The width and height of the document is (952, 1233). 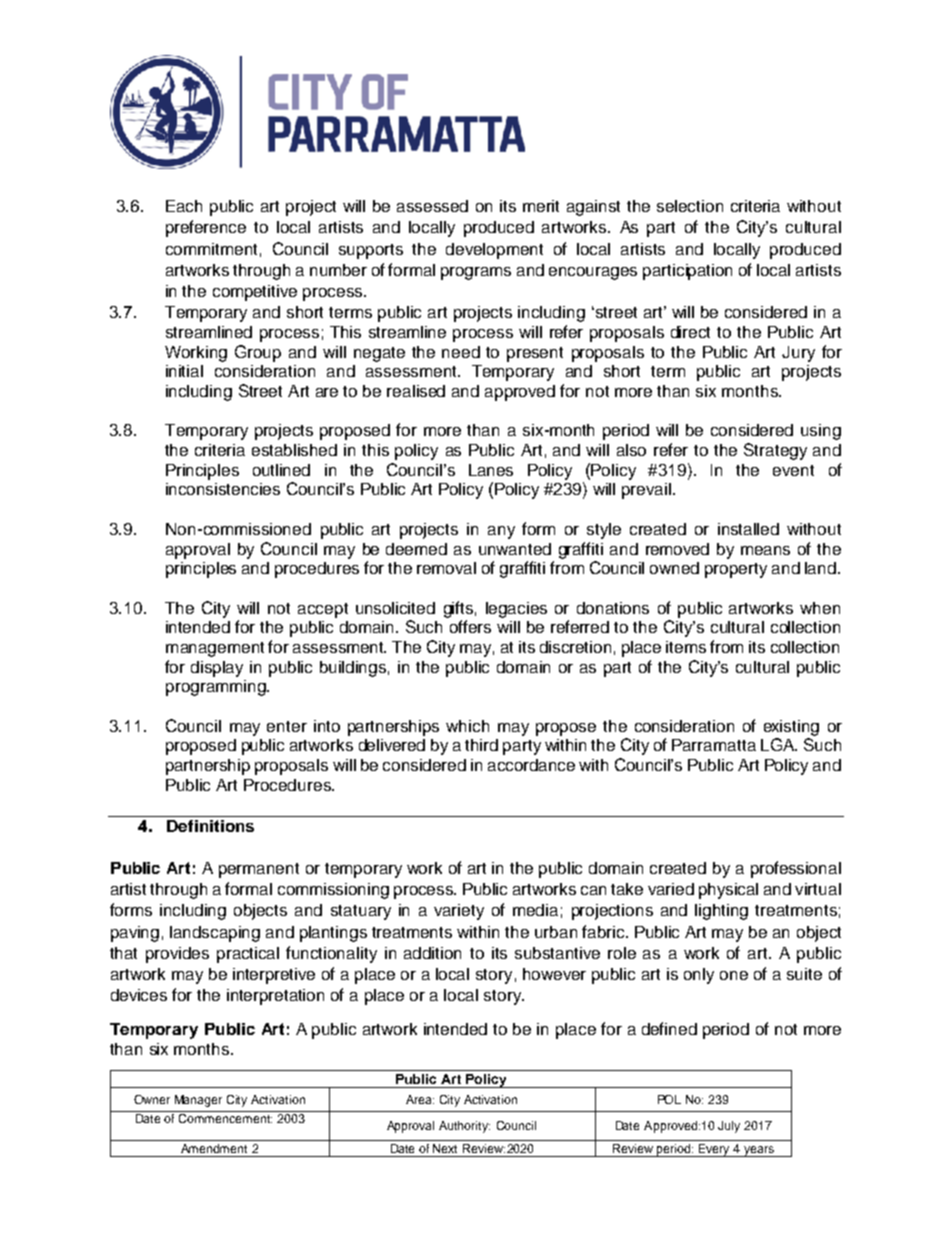 I want to click on July, so click(x=729, y=1127).
